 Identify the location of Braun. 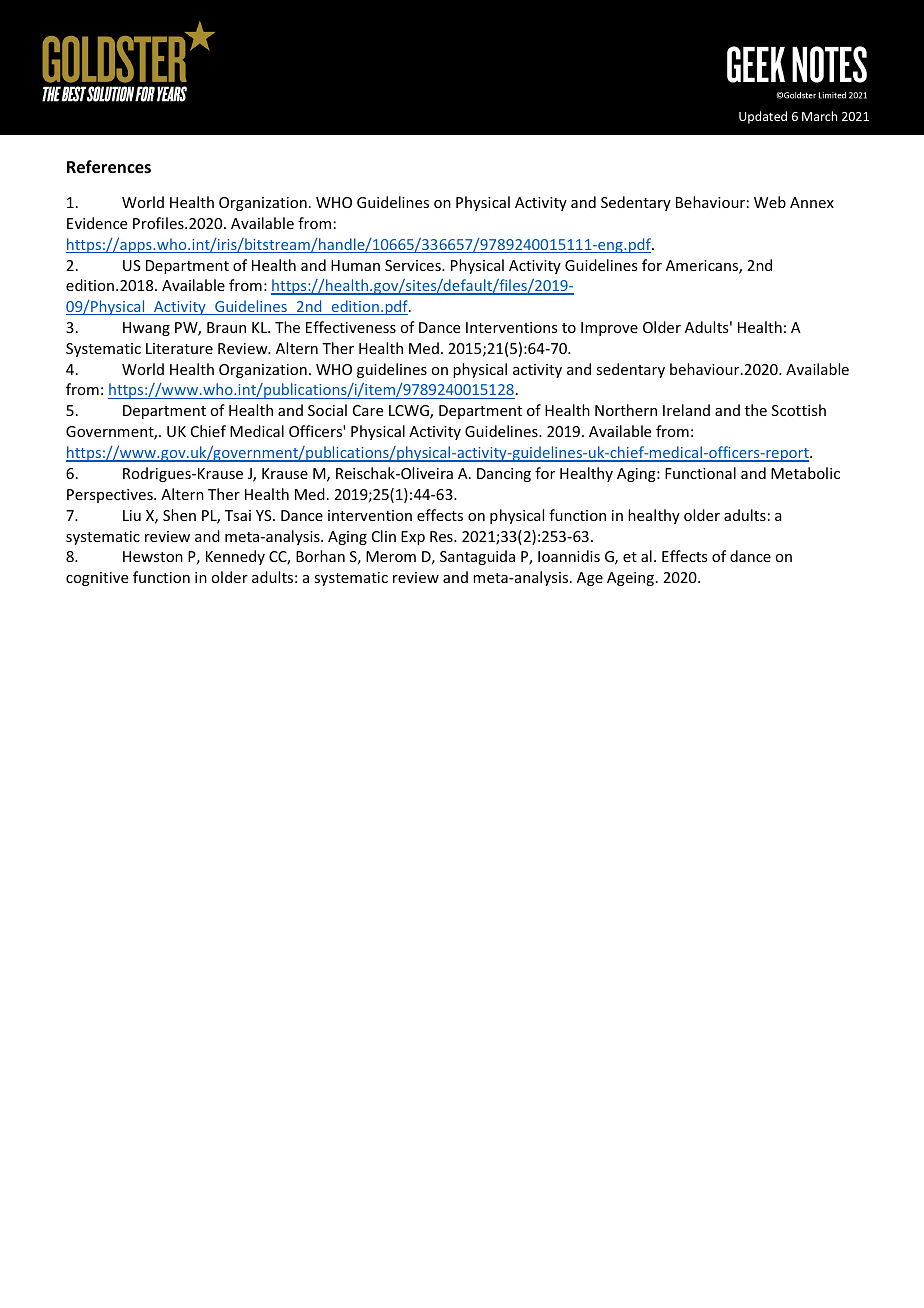
(226, 327).
